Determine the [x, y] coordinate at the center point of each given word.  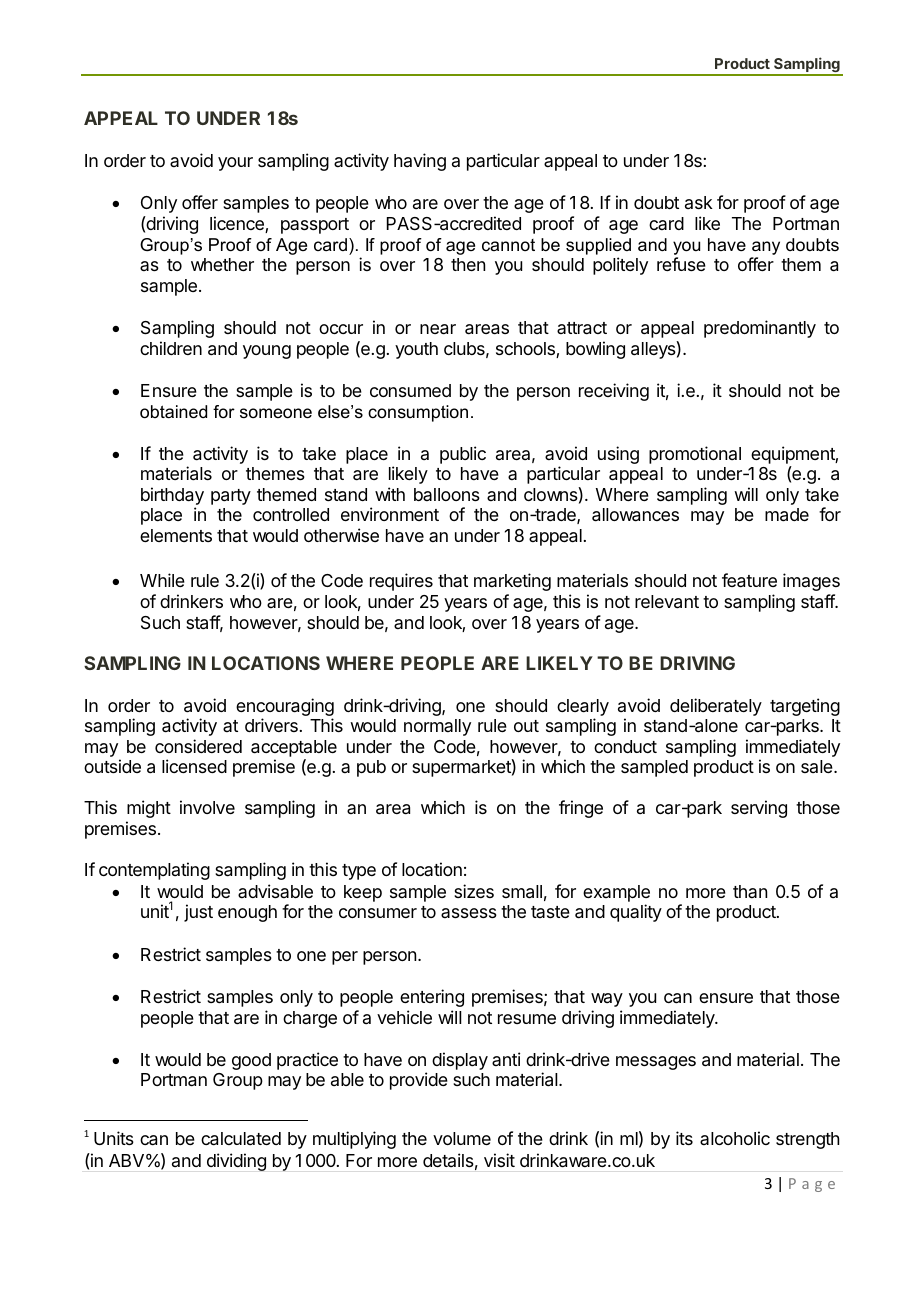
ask [699, 202]
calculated [241, 1139]
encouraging [285, 707]
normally [437, 727]
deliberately [716, 707]
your [235, 164]
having [420, 162]
